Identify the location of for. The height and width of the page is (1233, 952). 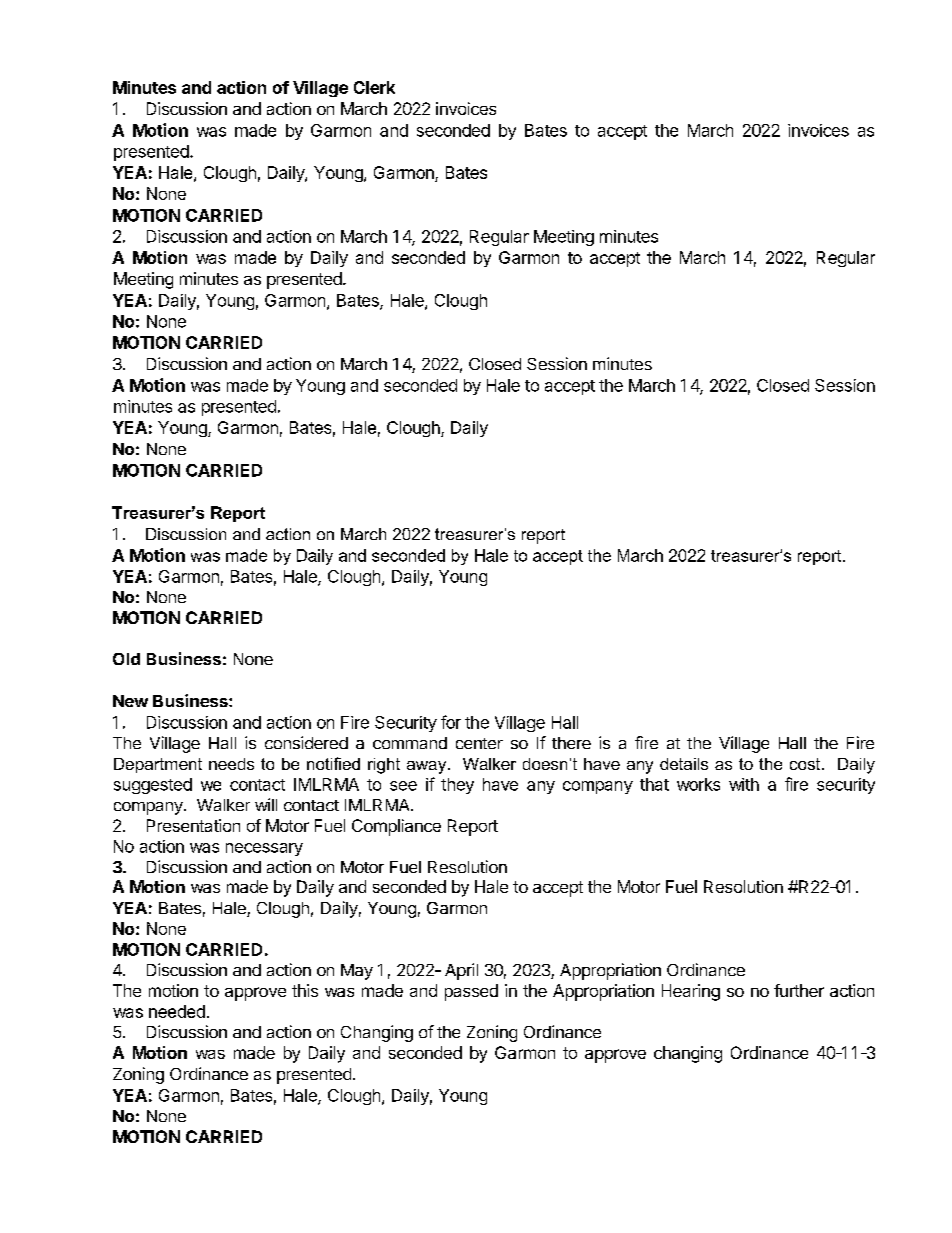
(451, 722).
